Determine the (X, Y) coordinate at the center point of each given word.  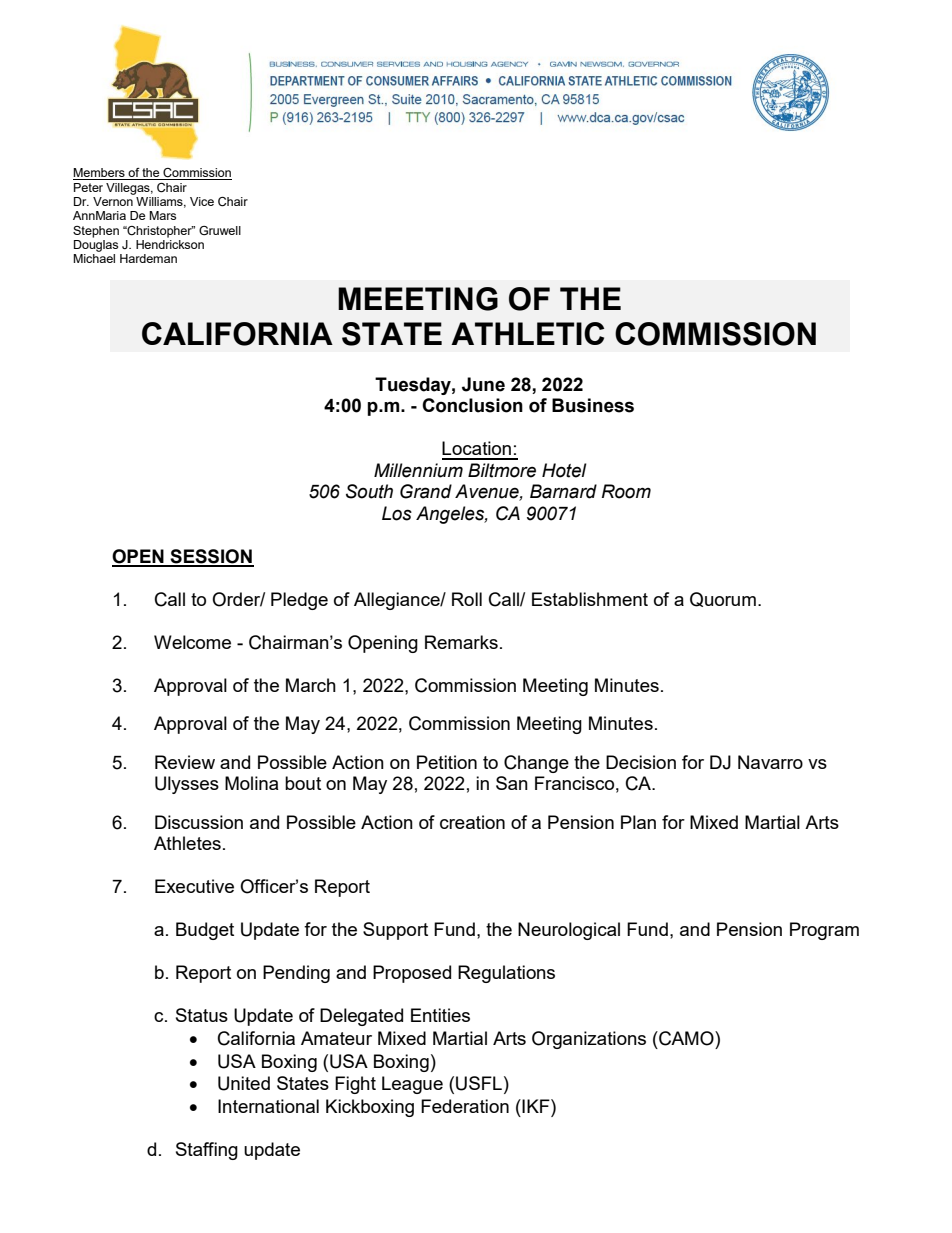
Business (593, 405)
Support (395, 931)
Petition (447, 762)
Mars (162, 215)
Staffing (207, 1151)
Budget (205, 931)
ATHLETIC (527, 333)
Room (626, 491)
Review (185, 762)
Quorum (723, 599)
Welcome (192, 642)
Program (824, 931)
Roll (467, 599)
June (483, 384)
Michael (94, 258)
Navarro (770, 762)
